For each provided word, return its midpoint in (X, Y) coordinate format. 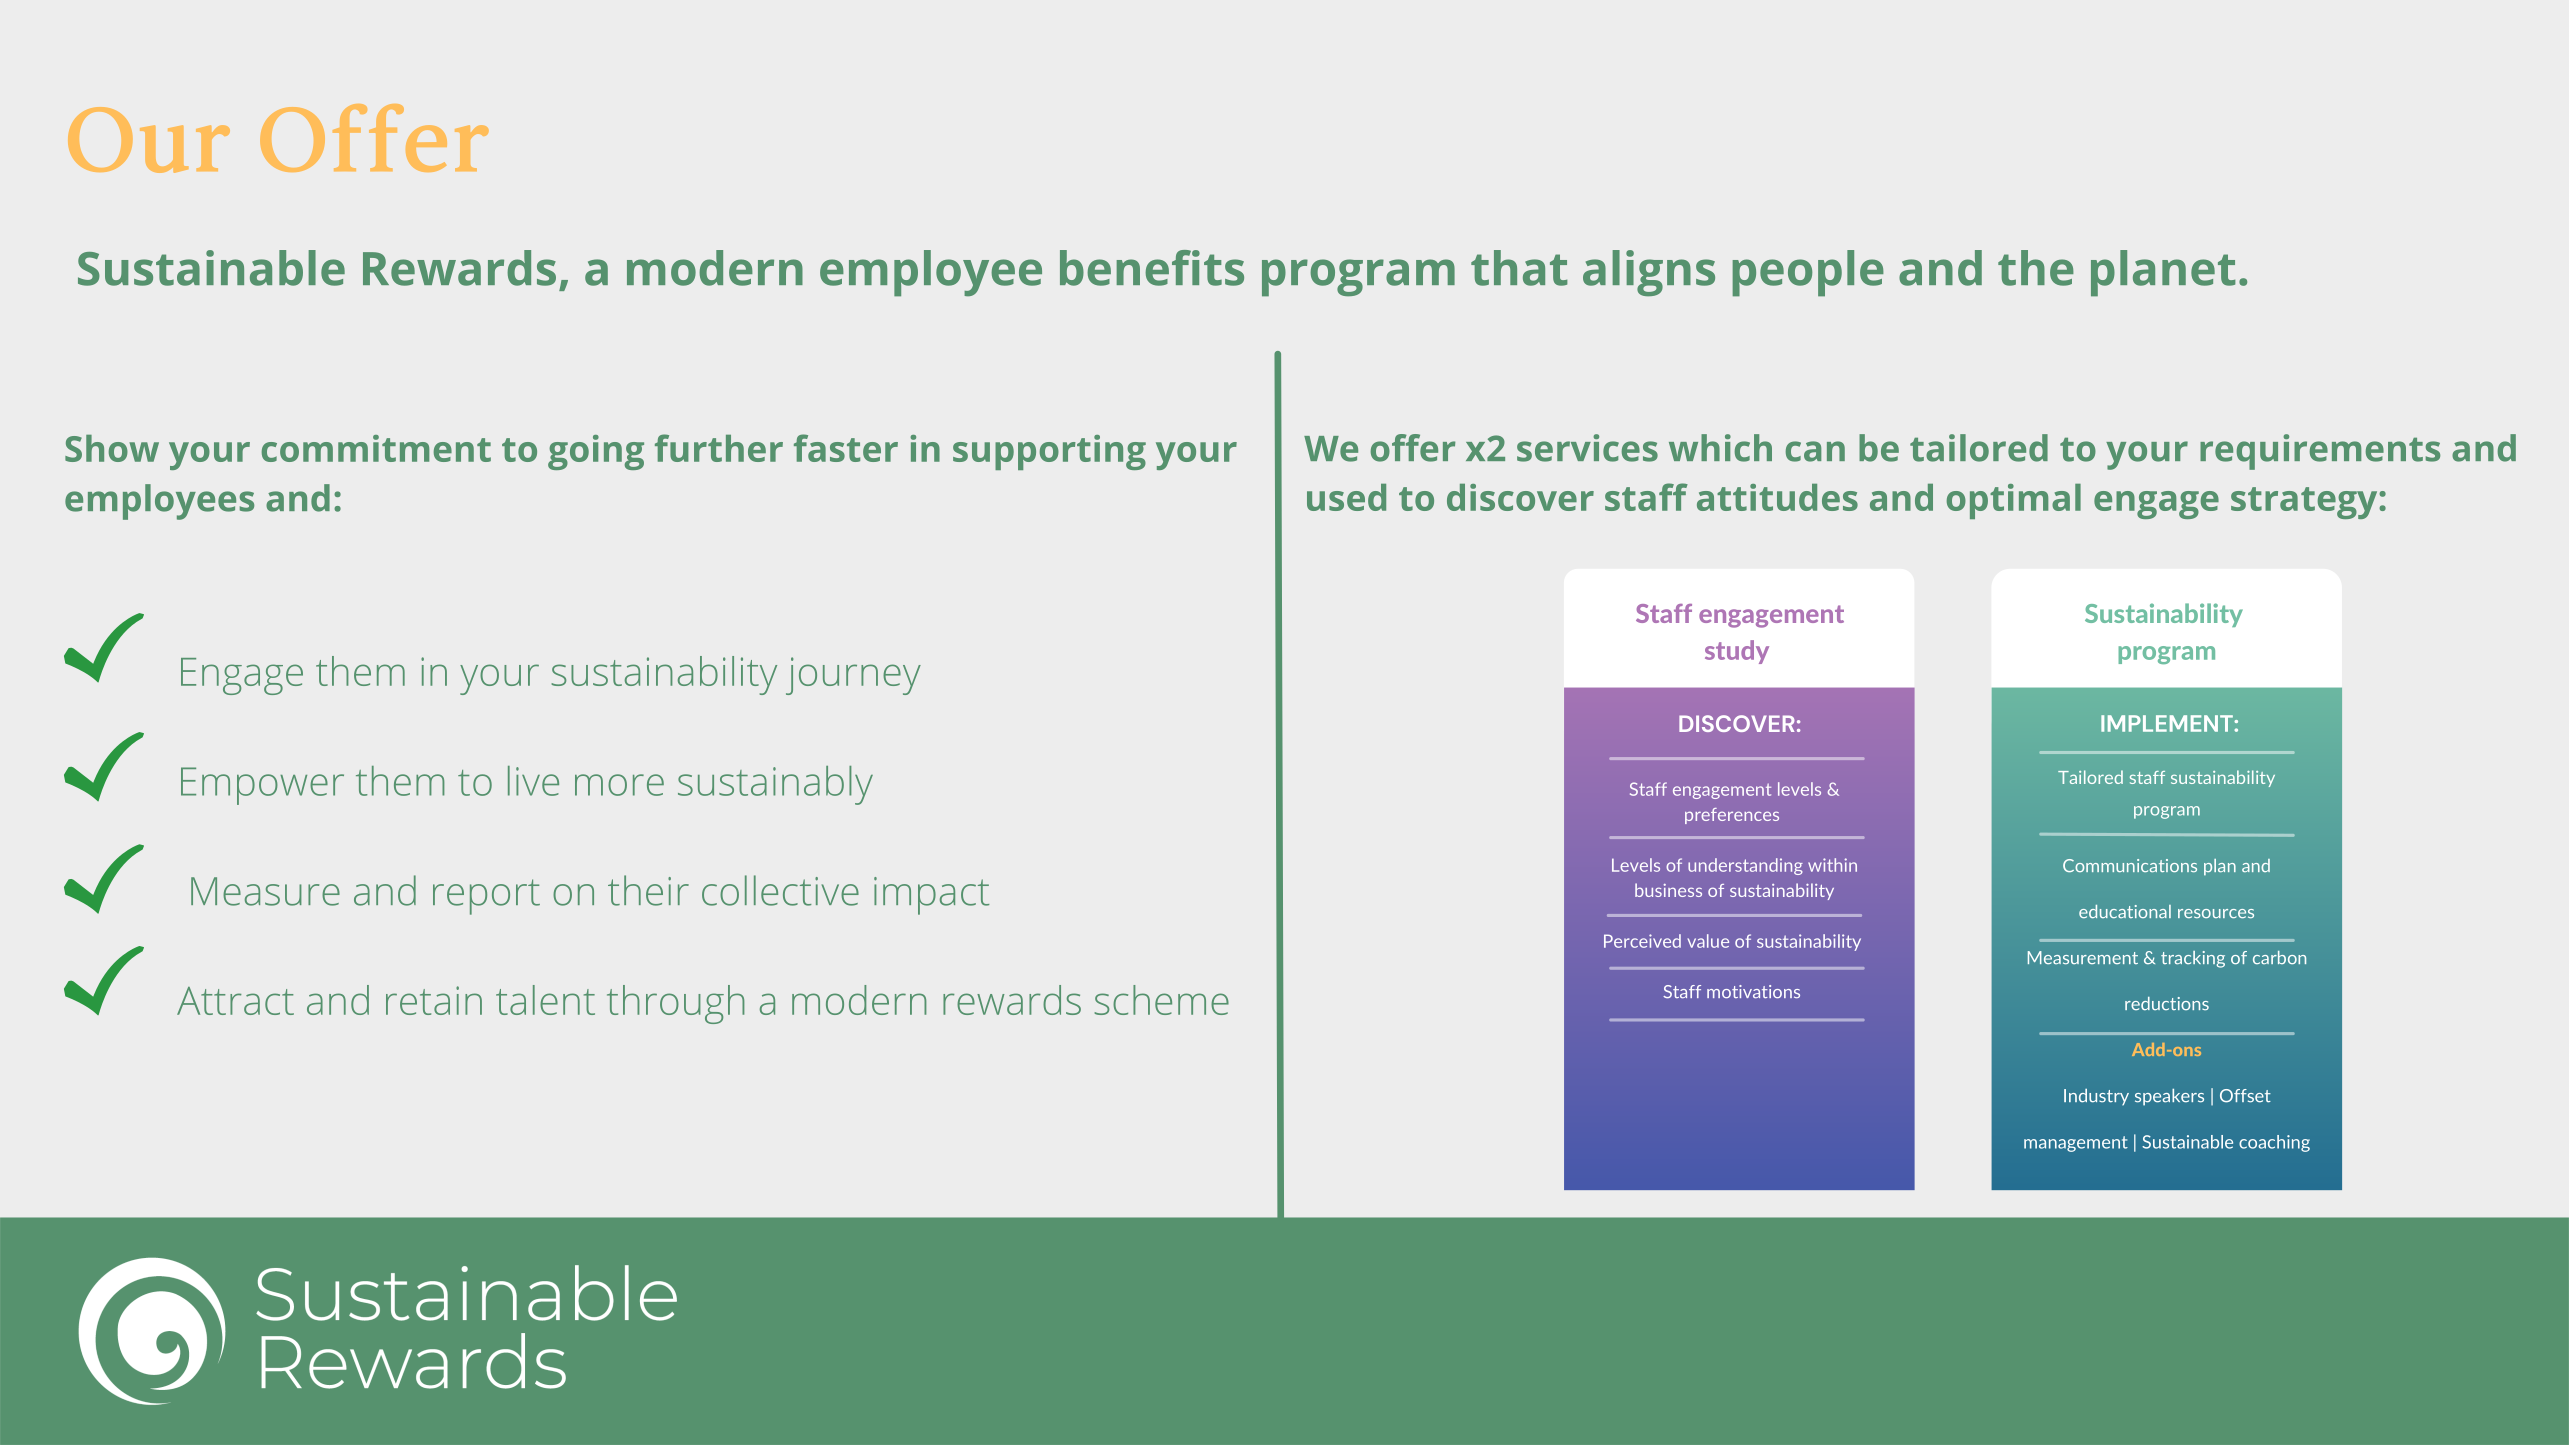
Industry (2096, 1097)
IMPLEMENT (2168, 723)
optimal (2014, 501)
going (596, 452)
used (1346, 497)
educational (2125, 911)
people (1808, 273)
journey (853, 676)
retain (434, 1000)
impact (931, 896)
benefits (1152, 268)
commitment (376, 448)
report (486, 897)
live (533, 781)
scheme (1161, 1000)
